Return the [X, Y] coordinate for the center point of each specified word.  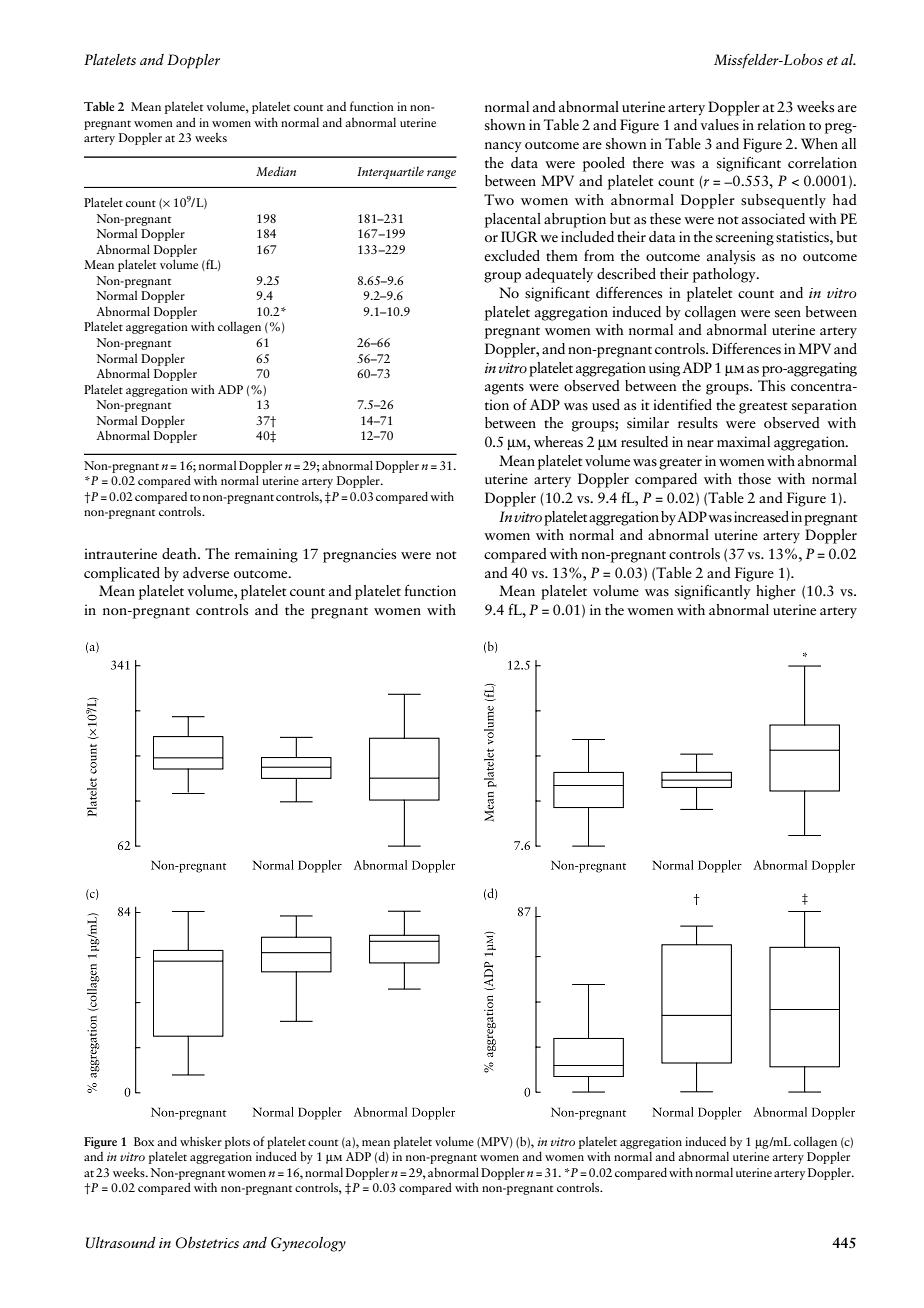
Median [276, 171]
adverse [206, 573]
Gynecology [308, 1244]
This [771, 386]
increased [761, 517]
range [441, 174]
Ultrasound [121, 1243]
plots [237, 1142]
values [720, 124]
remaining [266, 555]
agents [504, 389]
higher [776, 592]
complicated [122, 574]
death [180, 553]
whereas [558, 442]
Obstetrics [207, 1243]
